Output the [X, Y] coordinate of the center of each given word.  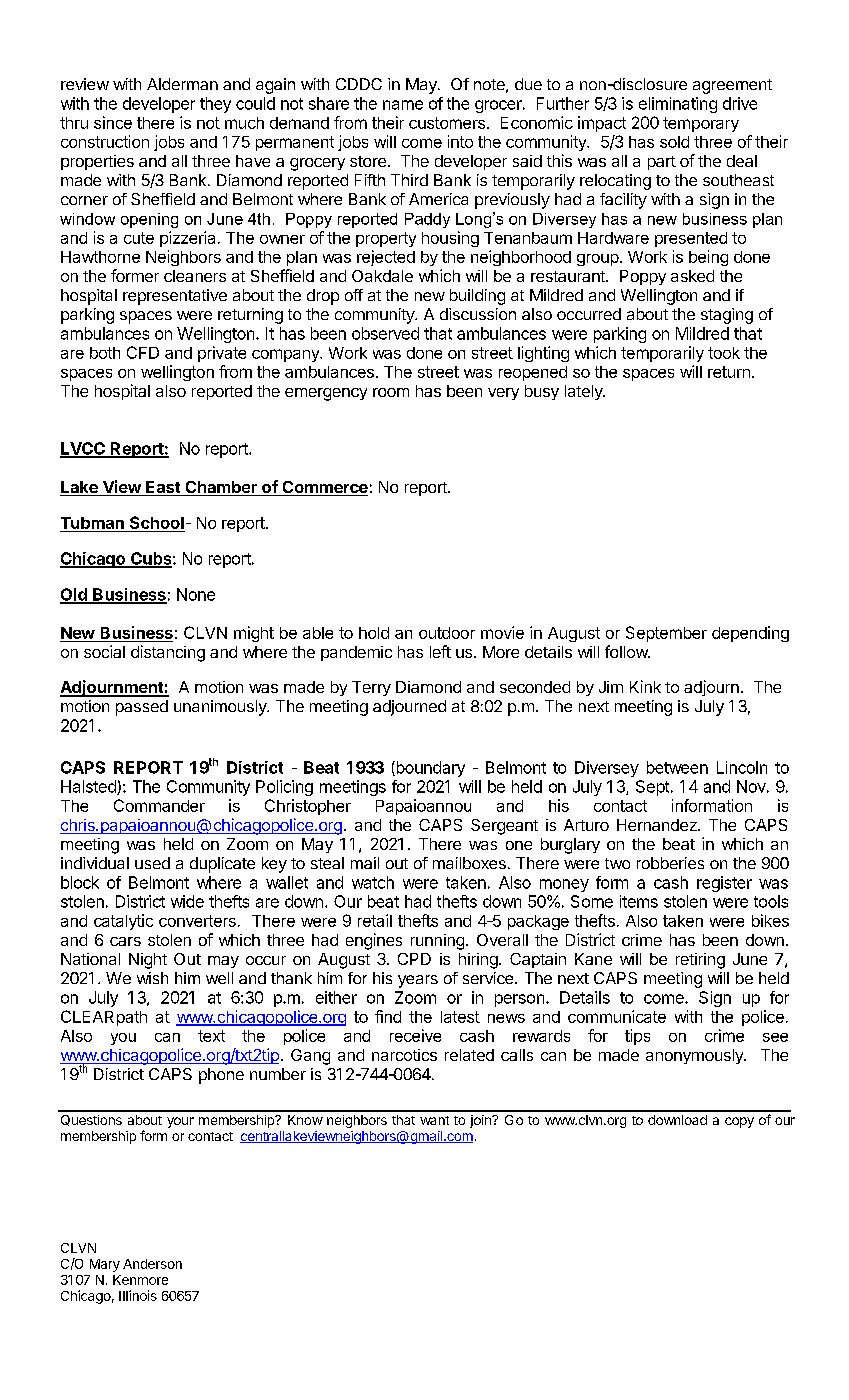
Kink [645, 686]
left [440, 651]
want [434, 1120]
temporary [701, 124]
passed [142, 708]
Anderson [152, 1264]
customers [447, 123]
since [113, 122]
